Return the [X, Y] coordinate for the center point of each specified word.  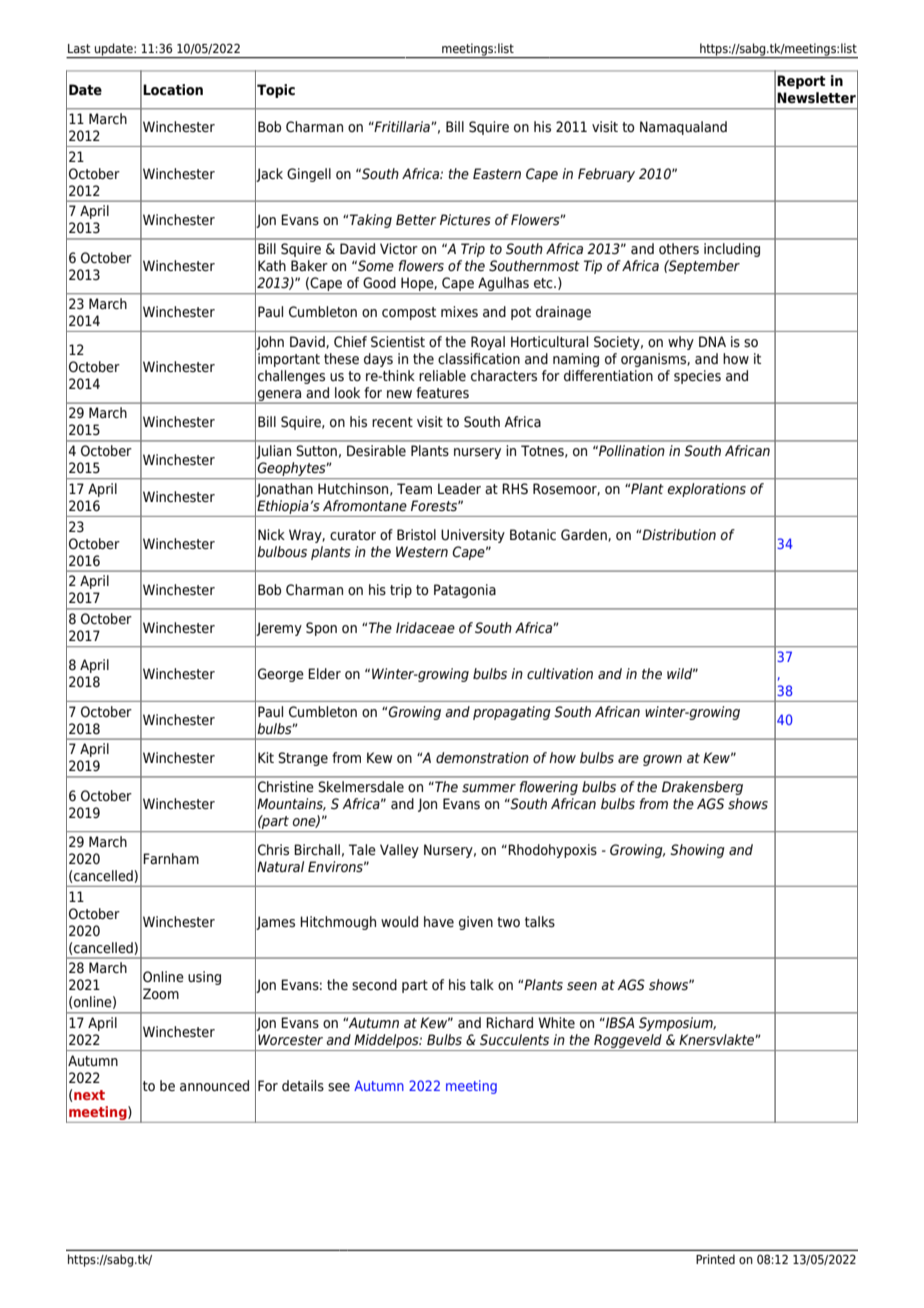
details [303, 1086]
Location [173, 90]
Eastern [497, 174]
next [89, 1095]
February [606, 175]
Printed [715, 1259]
